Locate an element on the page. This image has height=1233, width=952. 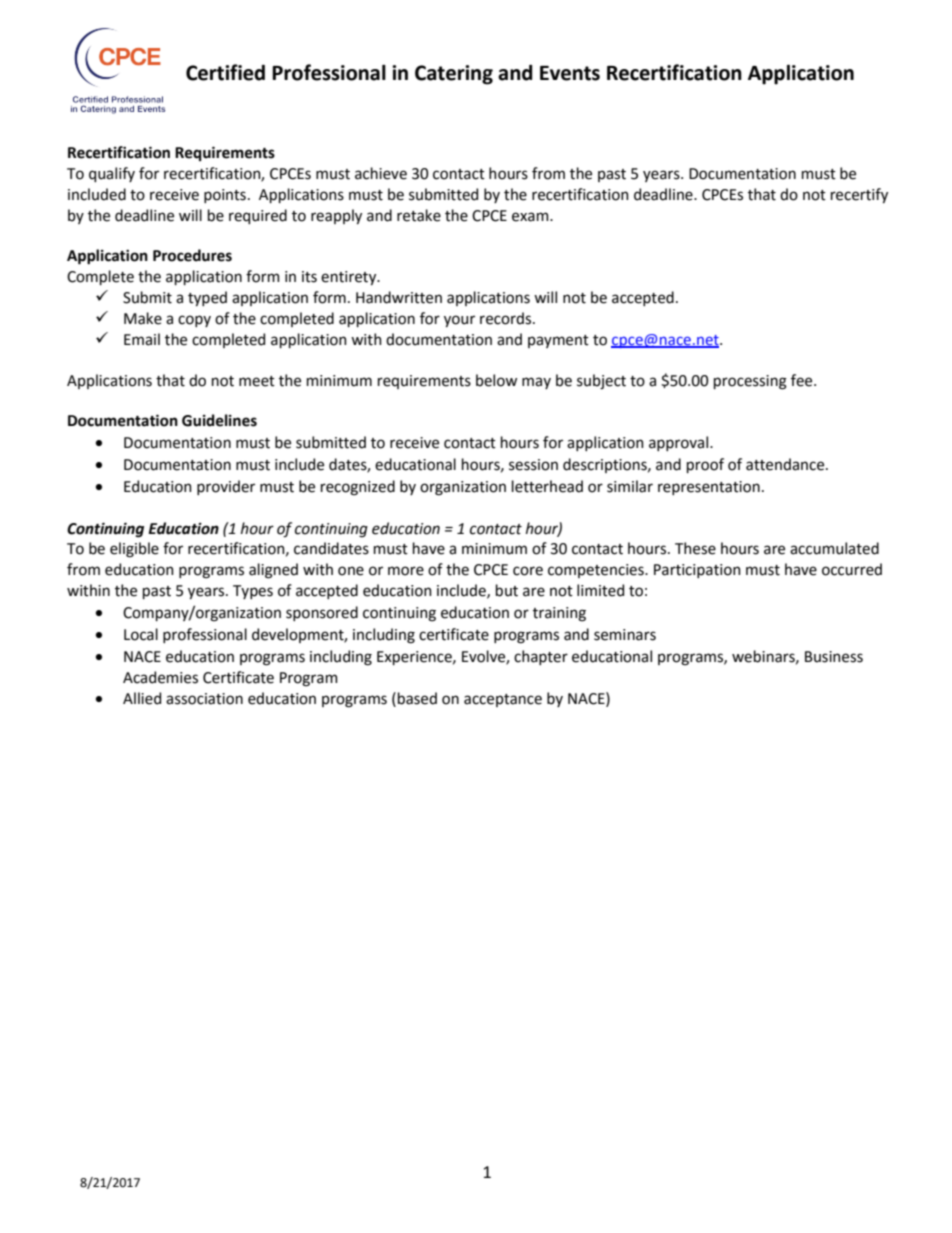
acceptance is located at coordinates (503, 700).
